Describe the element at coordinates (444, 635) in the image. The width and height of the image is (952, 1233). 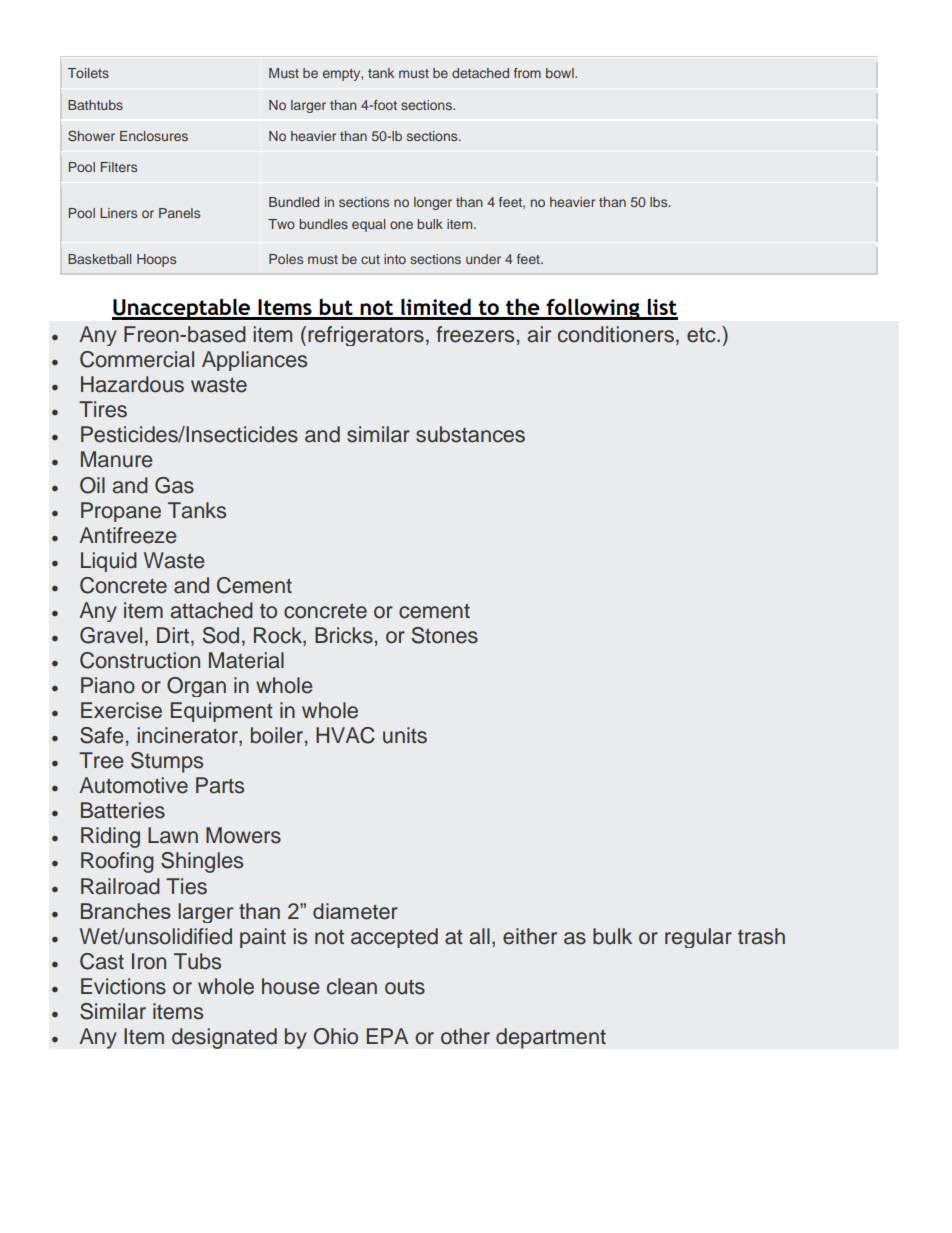
I see `Stones` at that location.
